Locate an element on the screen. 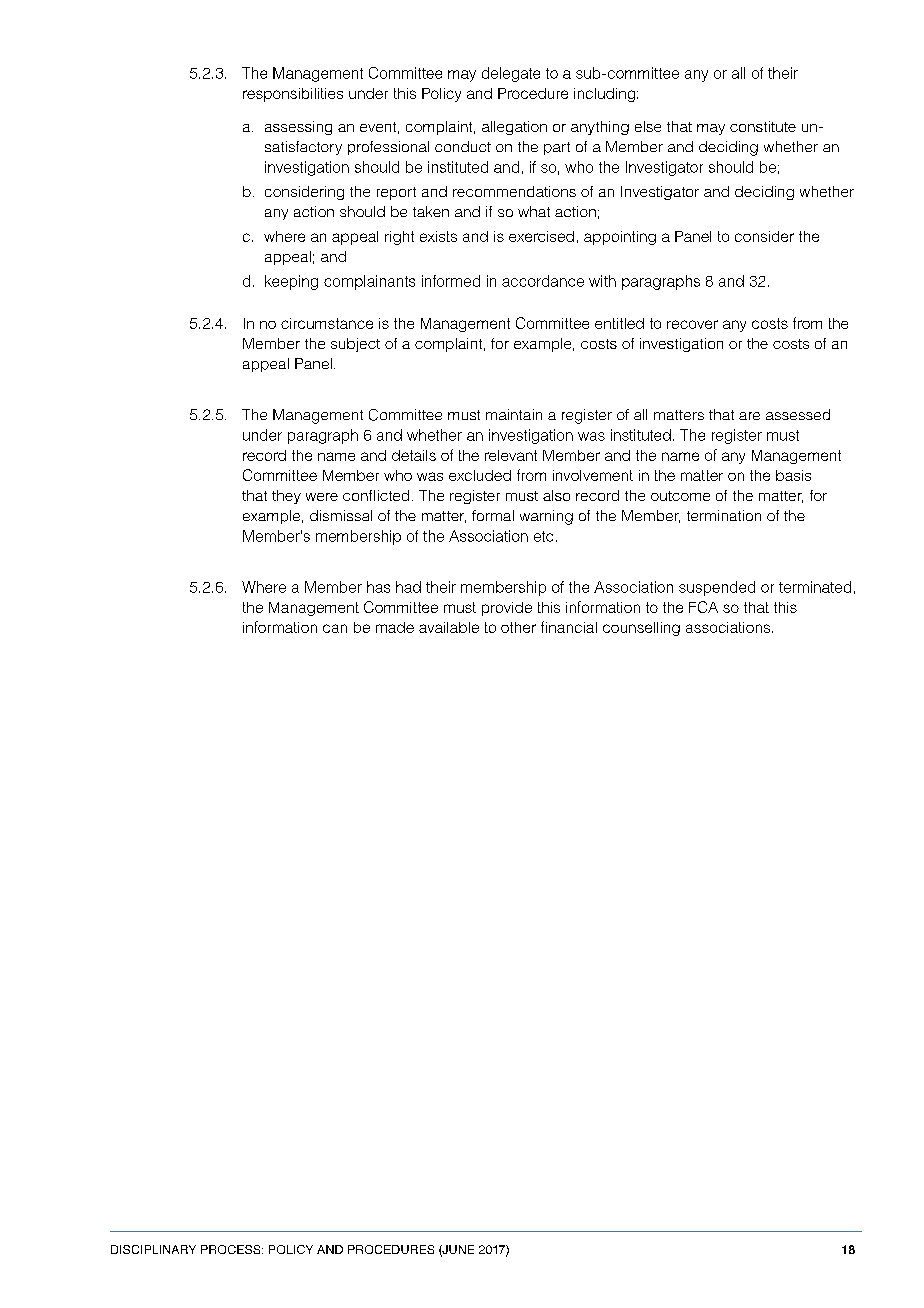  they is located at coordinates (286, 497).
